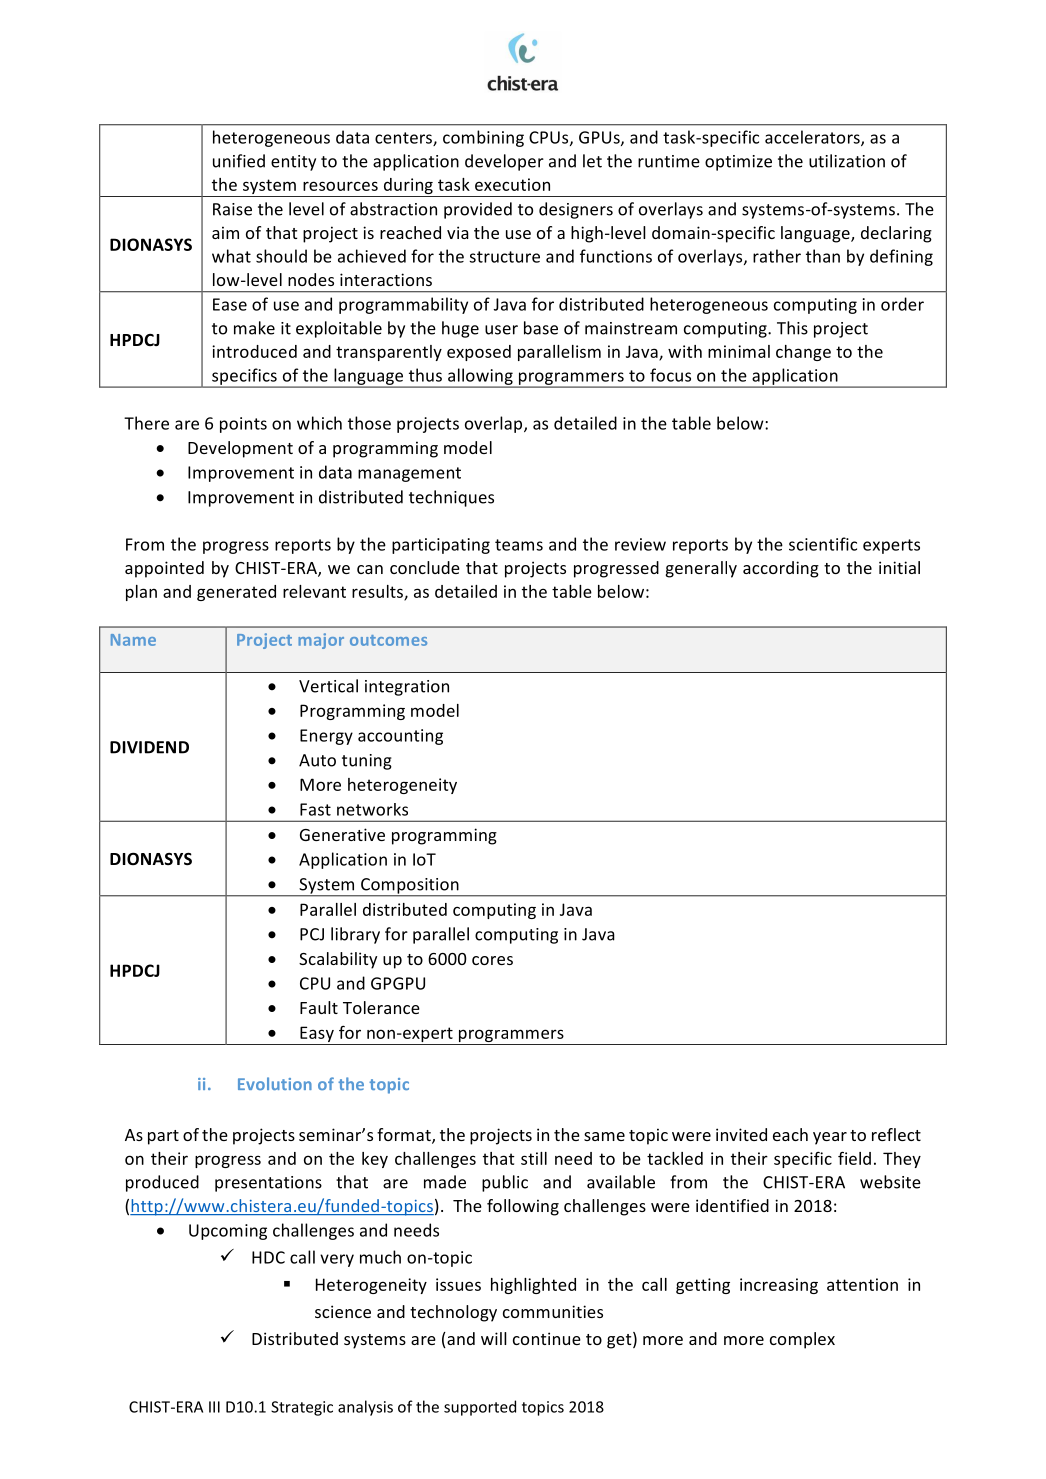 The height and width of the page is (1479, 1046). I want to click on overlap, so click(495, 424).
